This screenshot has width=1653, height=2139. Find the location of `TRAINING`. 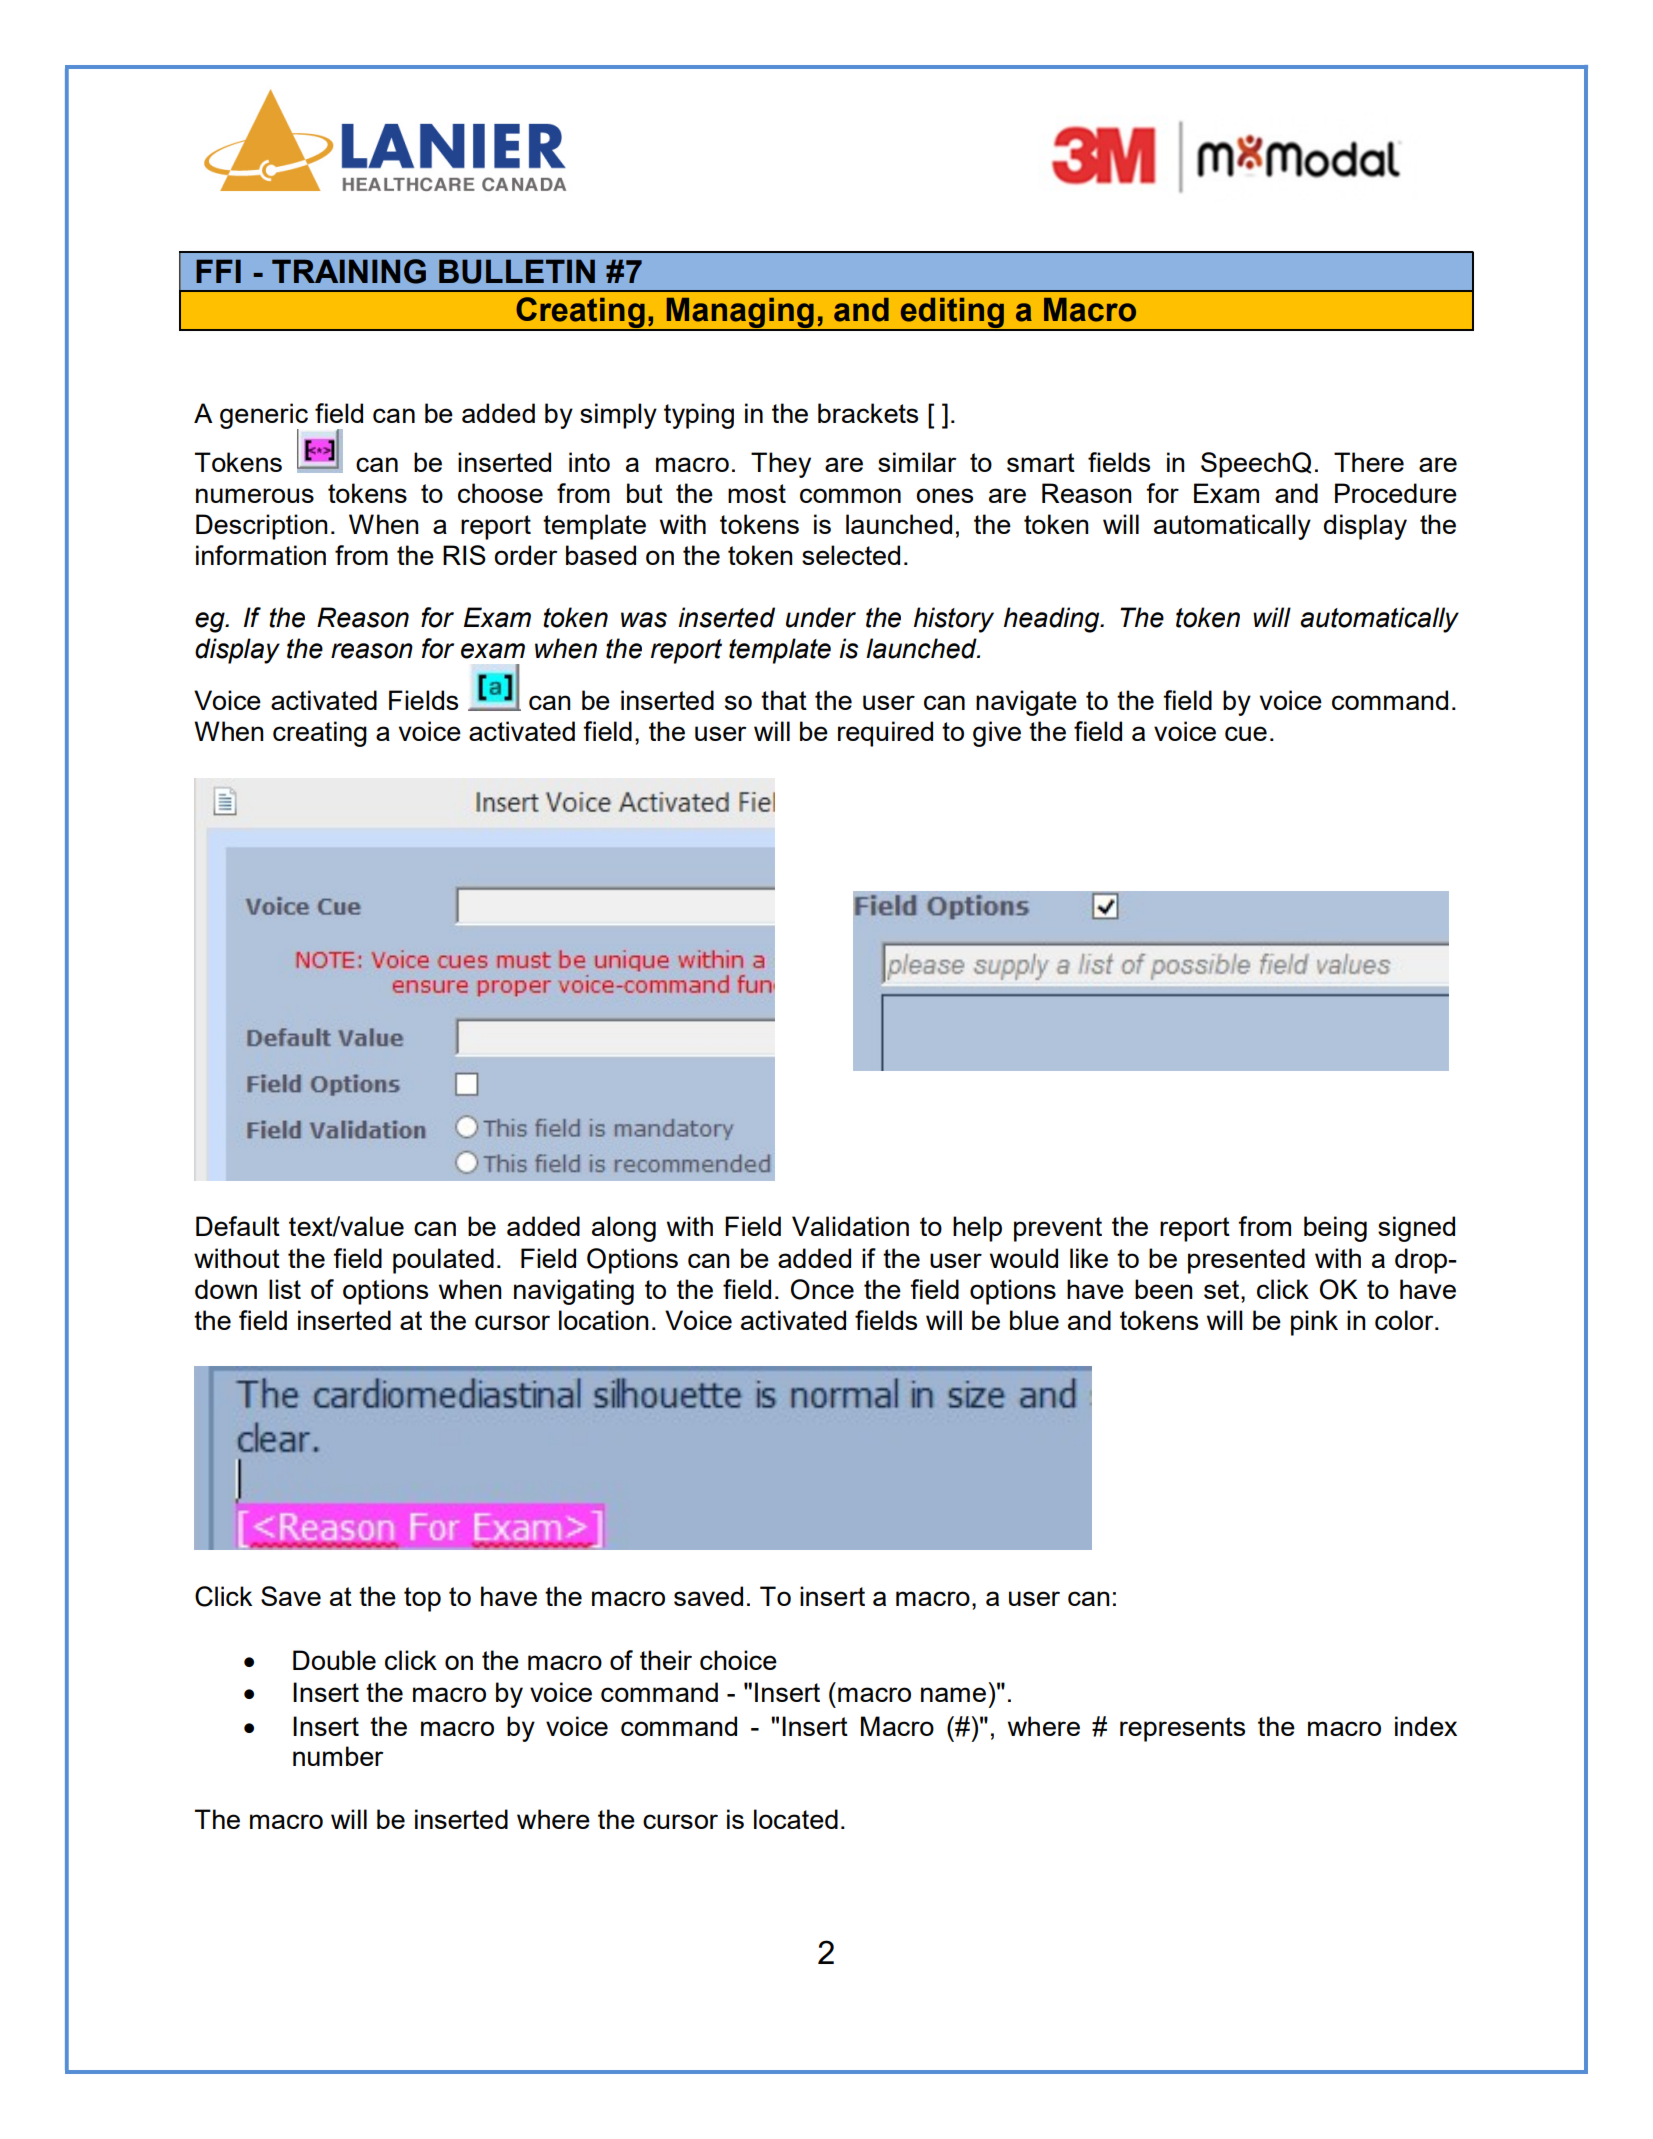

TRAINING is located at coordinates (349, 271).
